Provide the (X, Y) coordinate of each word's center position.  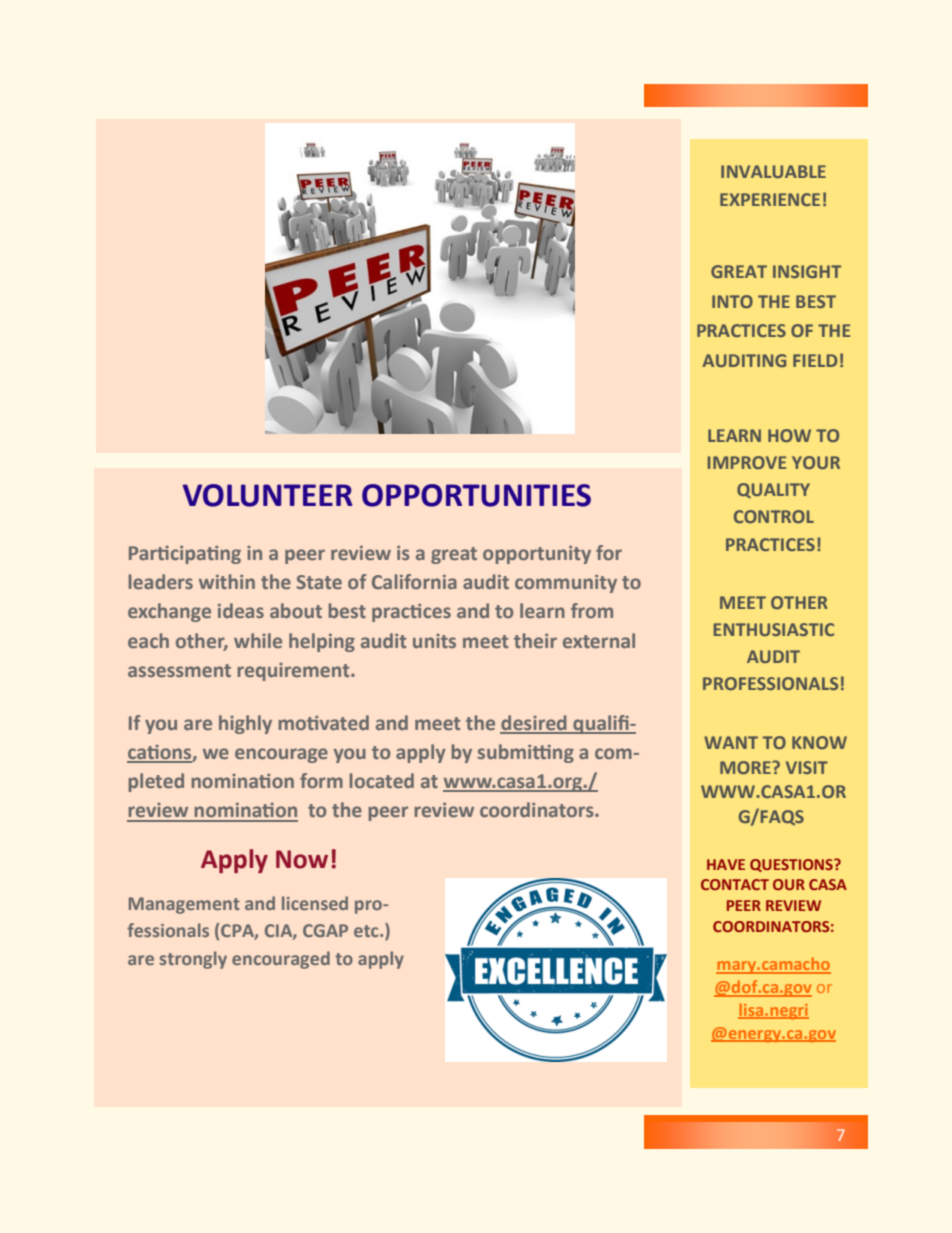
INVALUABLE (773, 171)
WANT (731, 742)
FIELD (815, 360)
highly (245, 724)
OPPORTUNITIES (476, 495)
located (382, 780)
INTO (732, 301)
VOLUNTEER (267, 495)
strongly (193, 960)
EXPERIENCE (770, 199)
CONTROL (774, 516)
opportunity (537, 555)
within (227, 581)
